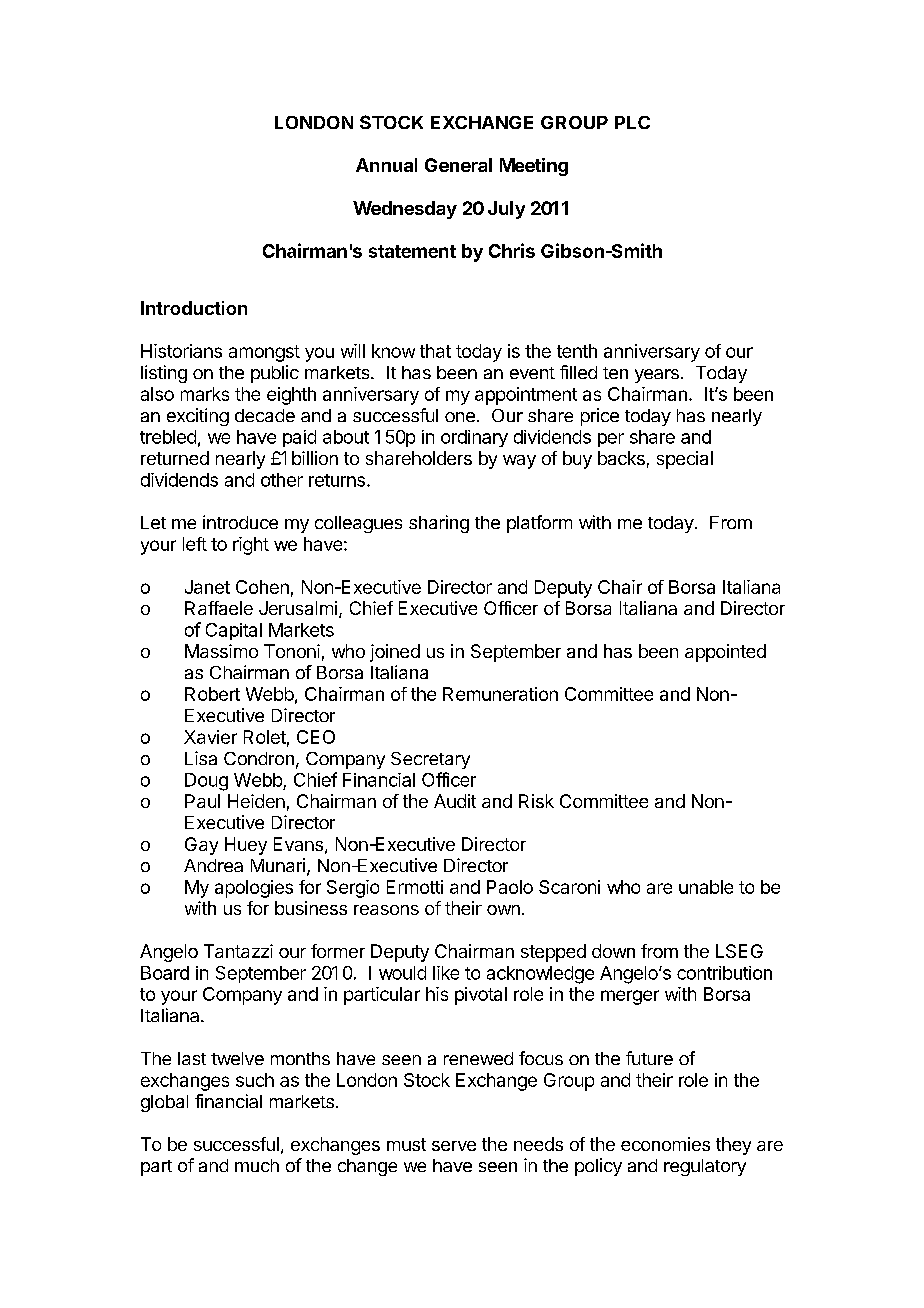  Describe the element at coordinates (221, 651) in the screenshot. I see `Massimo` at that location.
